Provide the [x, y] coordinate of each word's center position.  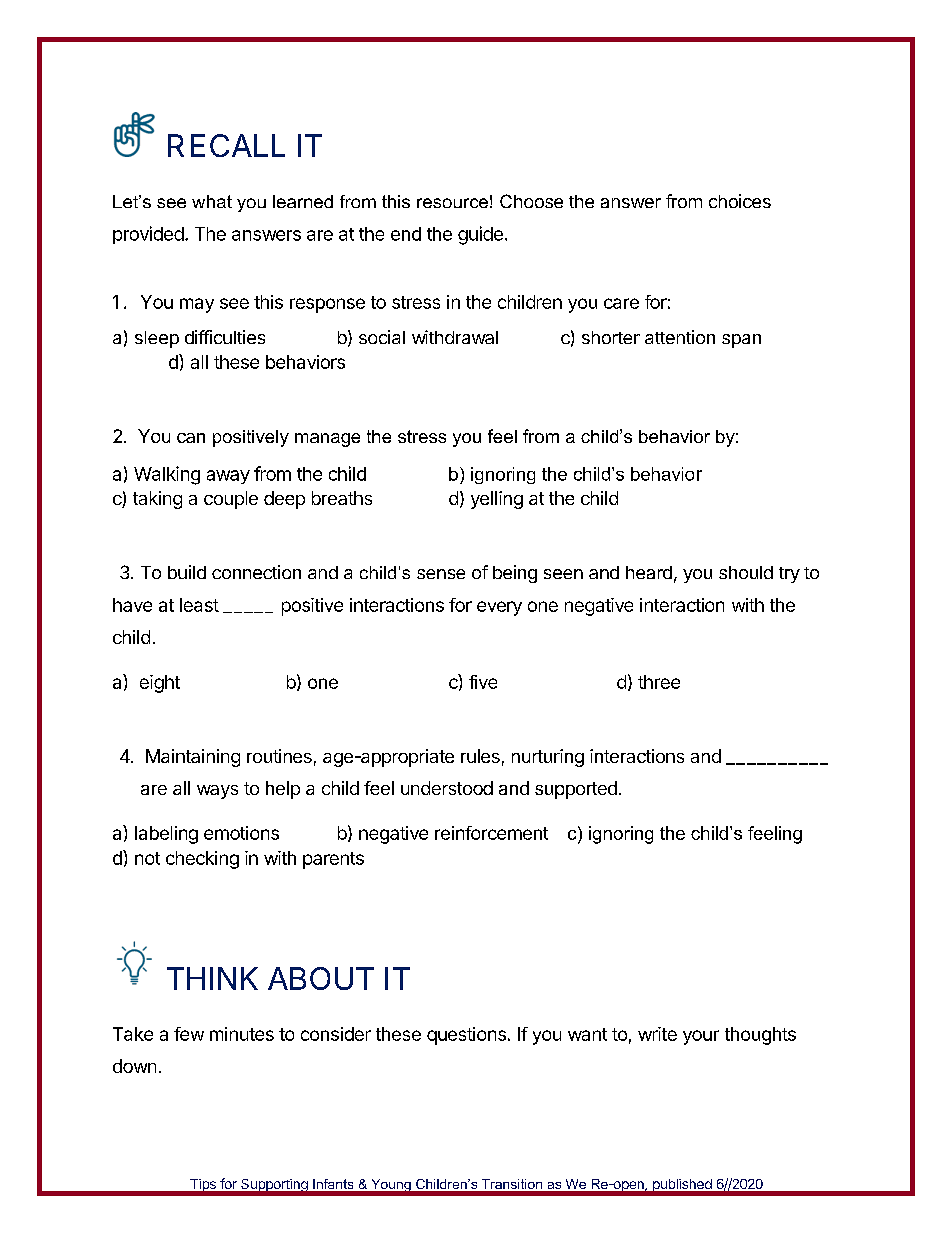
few [189, 1034]
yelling [497, 500]
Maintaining [193, 758]
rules [480, 756]
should [746, 572]
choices [740, 201]
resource [452, 203]
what [212, 201]
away [228, 477]
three [659, 682]
